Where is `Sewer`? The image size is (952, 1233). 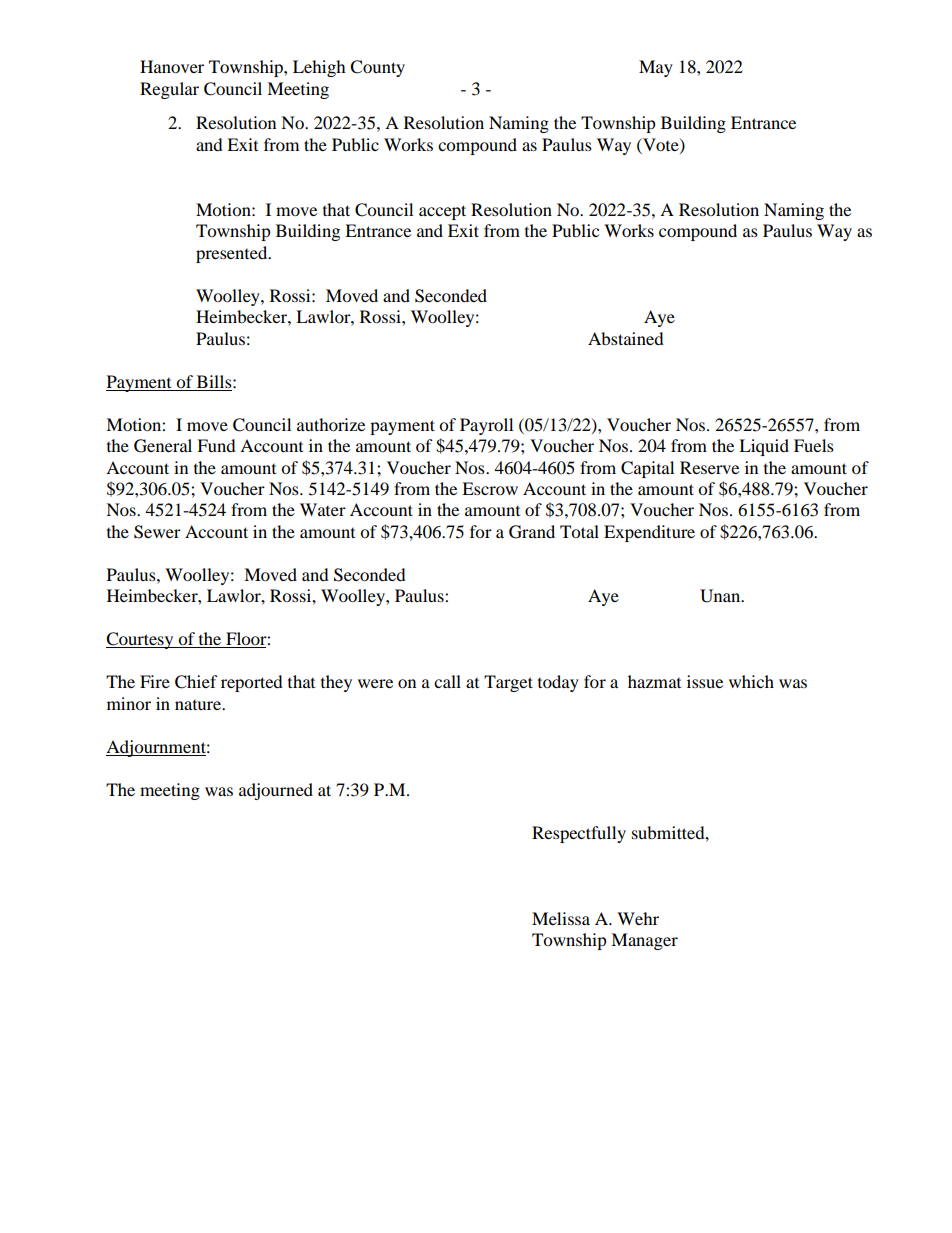 Sewer is located at coordinates (157, 532).
